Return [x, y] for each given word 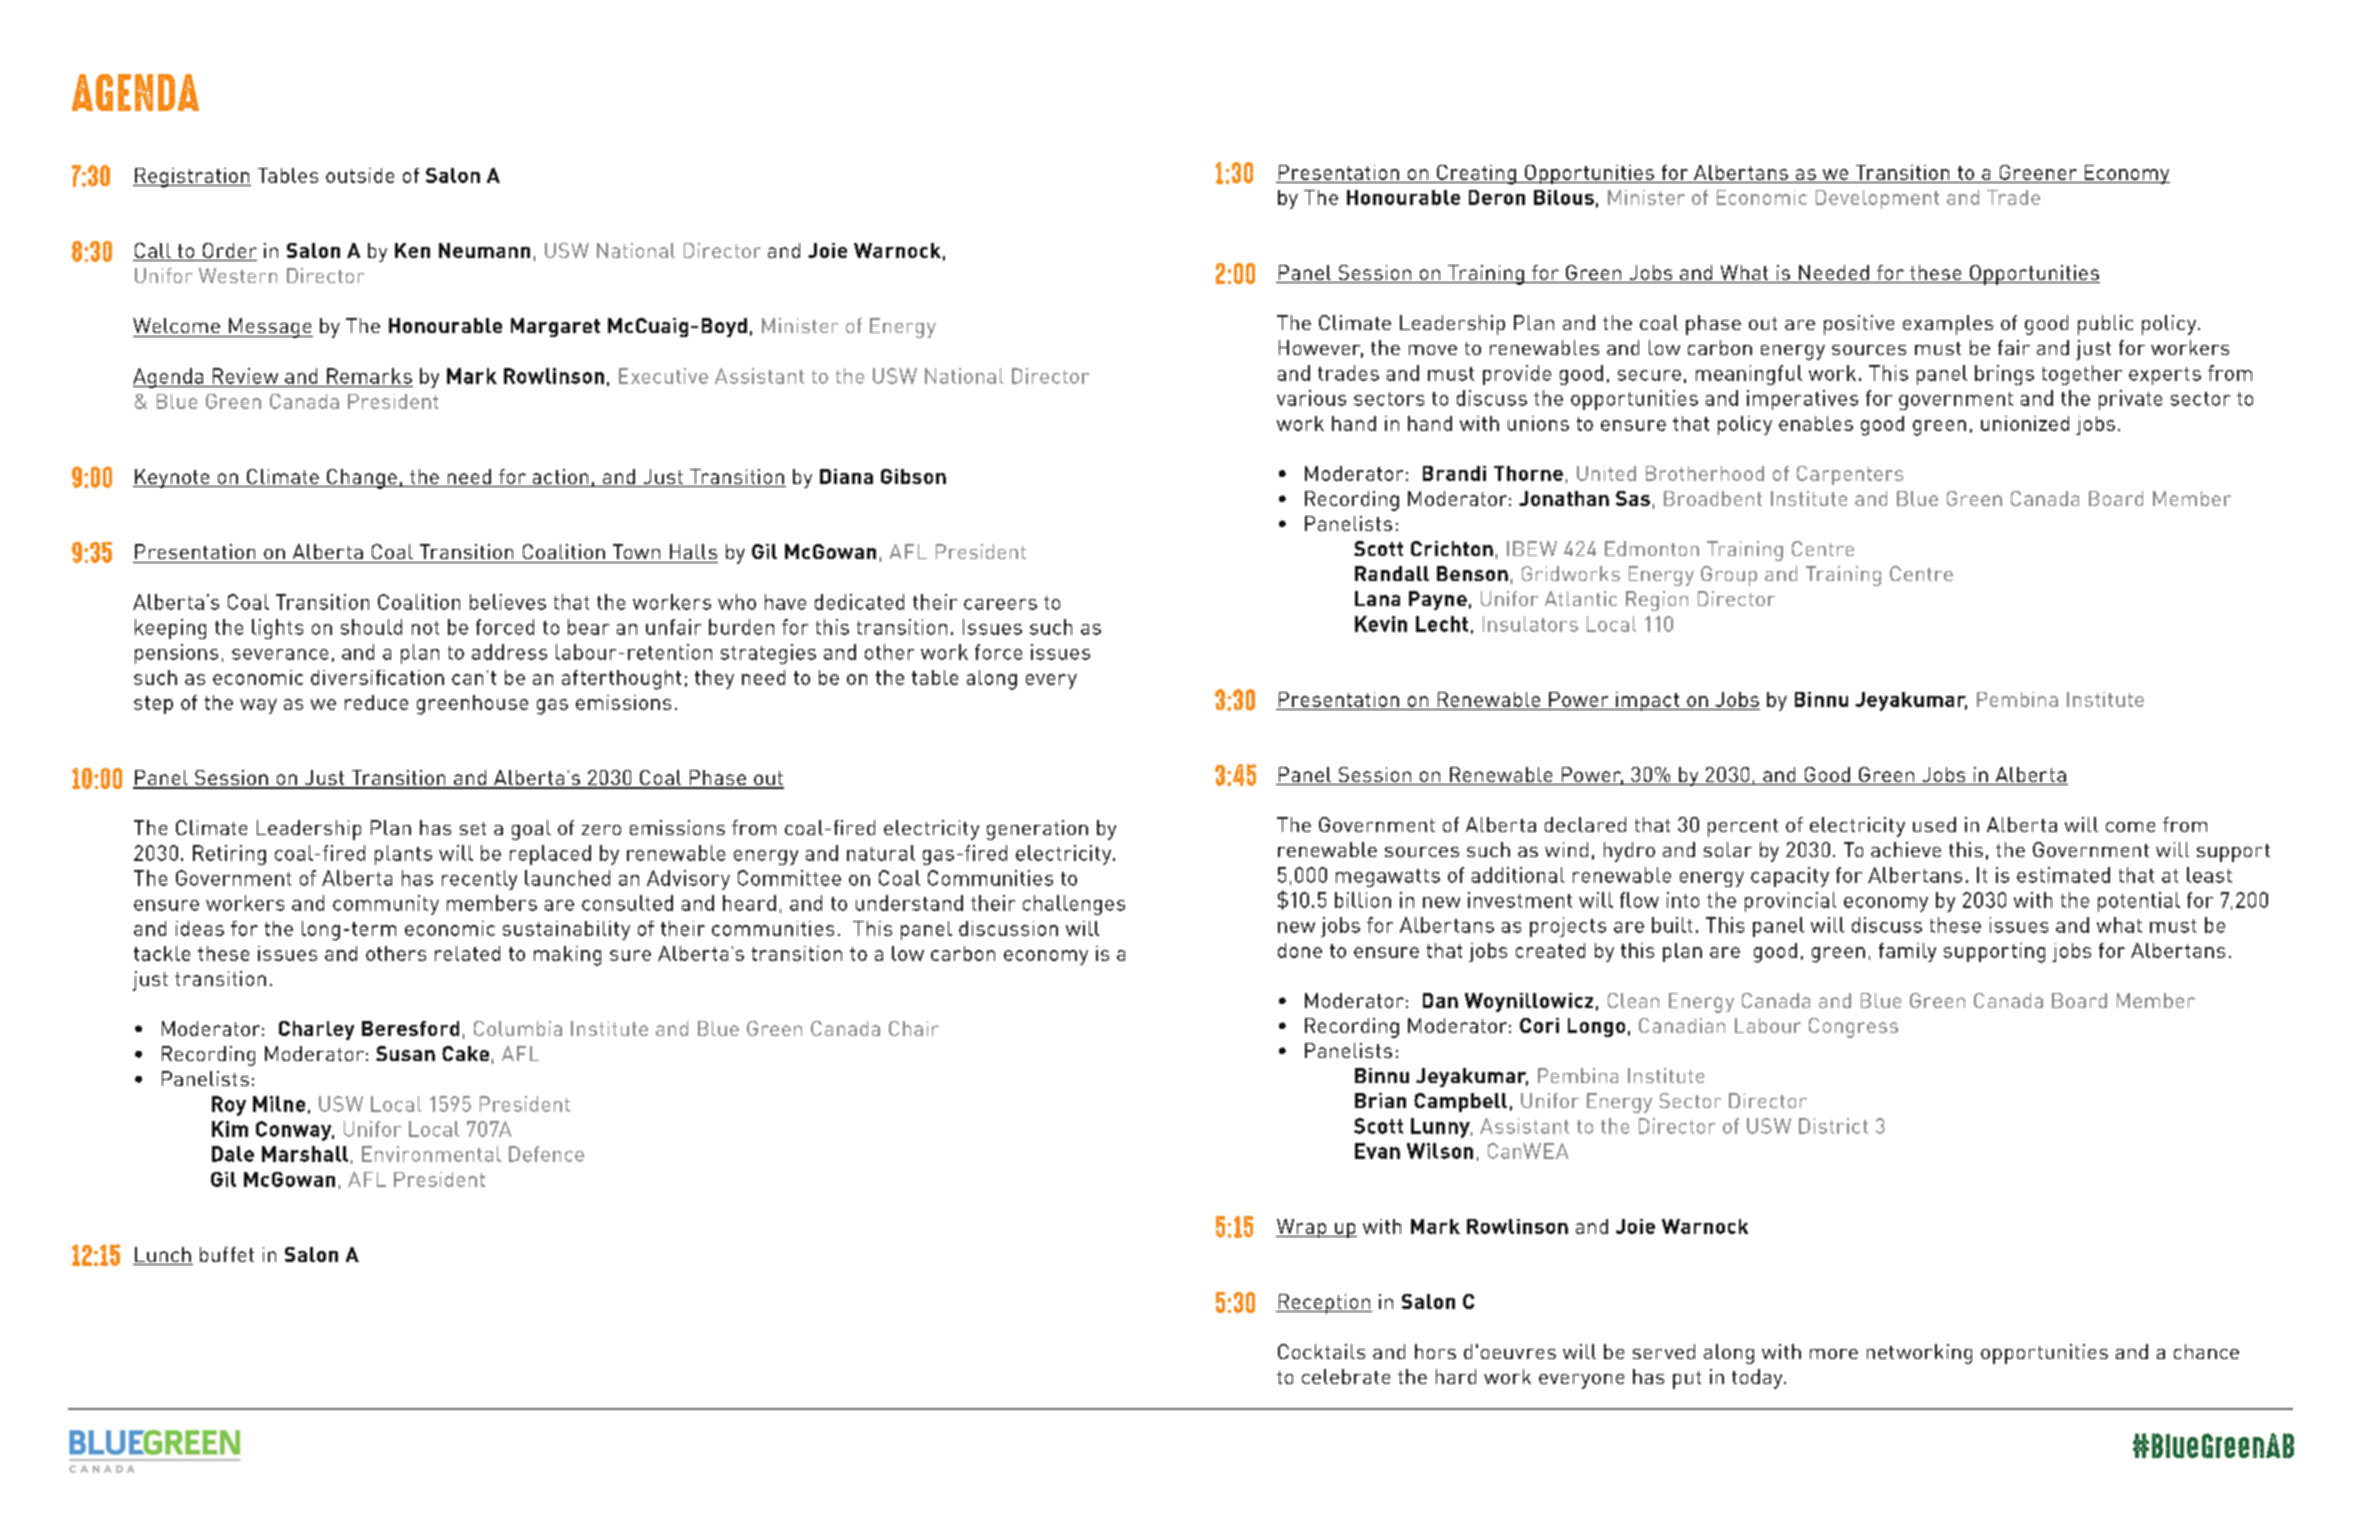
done [1300, 950]
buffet [227, 1254]
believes [508, 602]
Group [1729, 576]
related [467, 953]
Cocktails [1321, 1351]
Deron [1497, 197]
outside [360, 175]
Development [1877, 199]
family [1907, 952]
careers [1000, 604]
